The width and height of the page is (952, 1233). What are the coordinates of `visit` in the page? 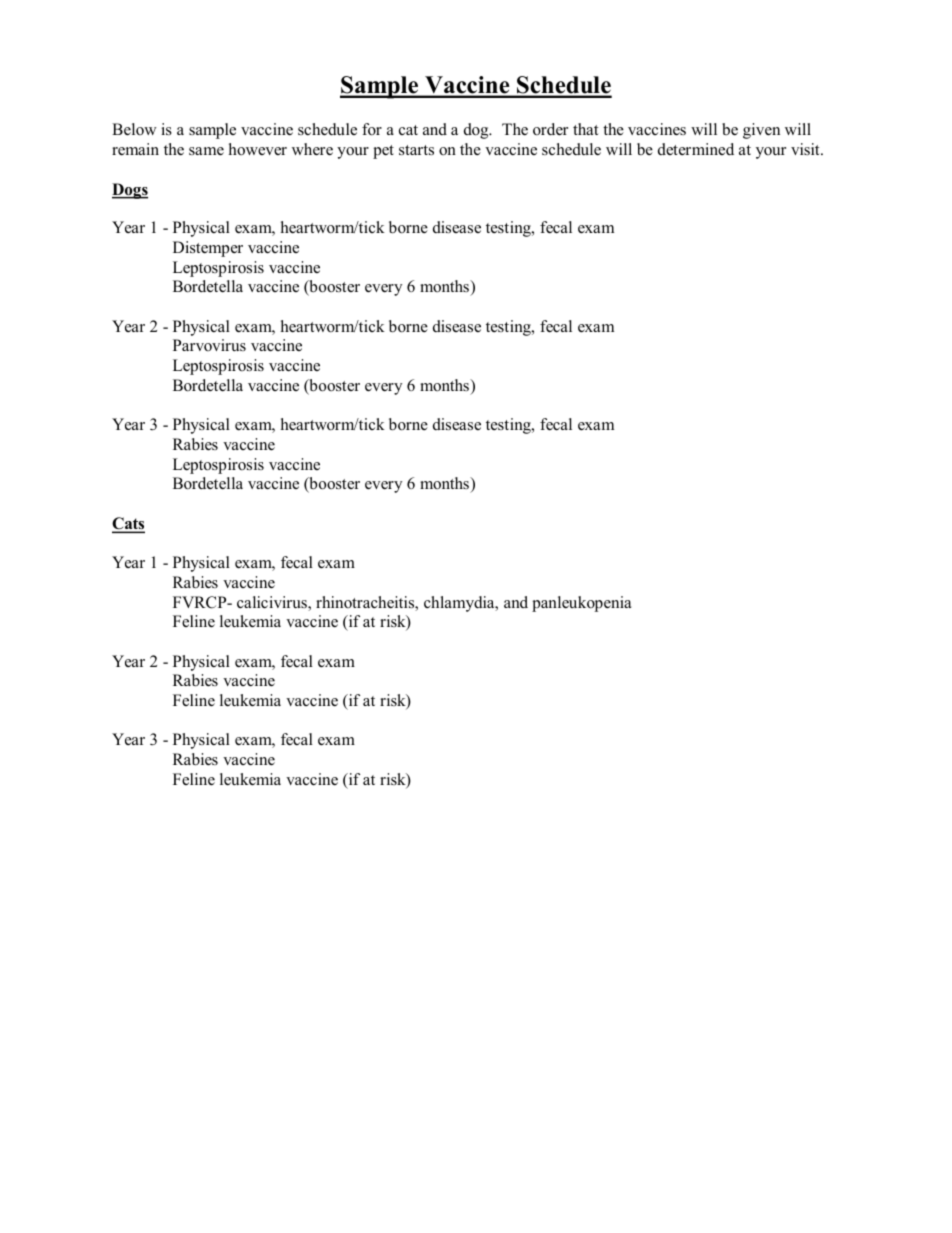 It's located at (806, 149).
